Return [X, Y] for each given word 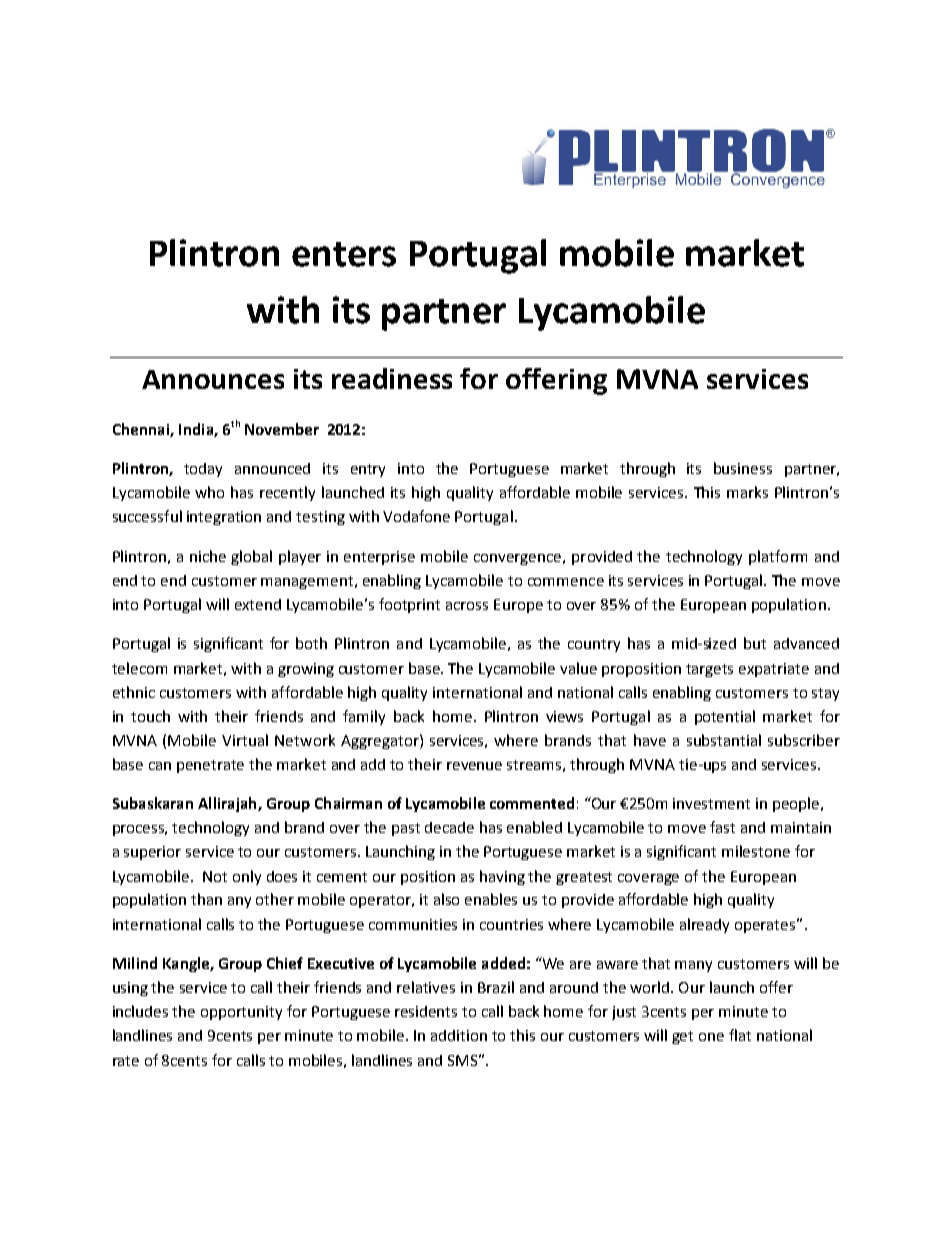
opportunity [241, 1013]
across [467, 606]
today [203, 470]
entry [368, 470]
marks [747, 492]
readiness [392, 378]
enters [344, 254]
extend [258, 604]
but [755, 643]
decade [449, 827]
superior [152, 853]
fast [722, 827]
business [743, 468]
